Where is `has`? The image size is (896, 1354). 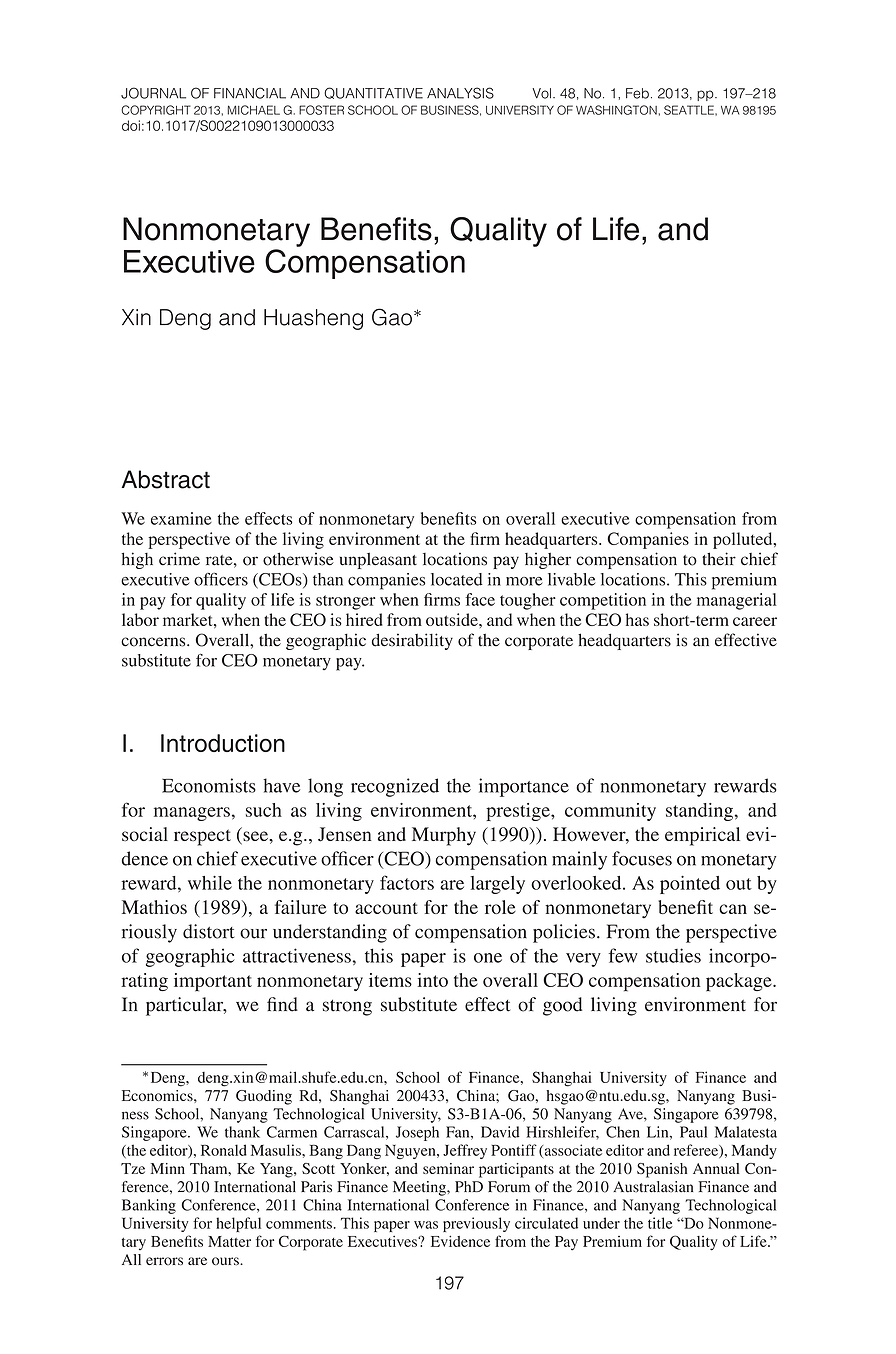
has is located at coordinates (637, 619).
